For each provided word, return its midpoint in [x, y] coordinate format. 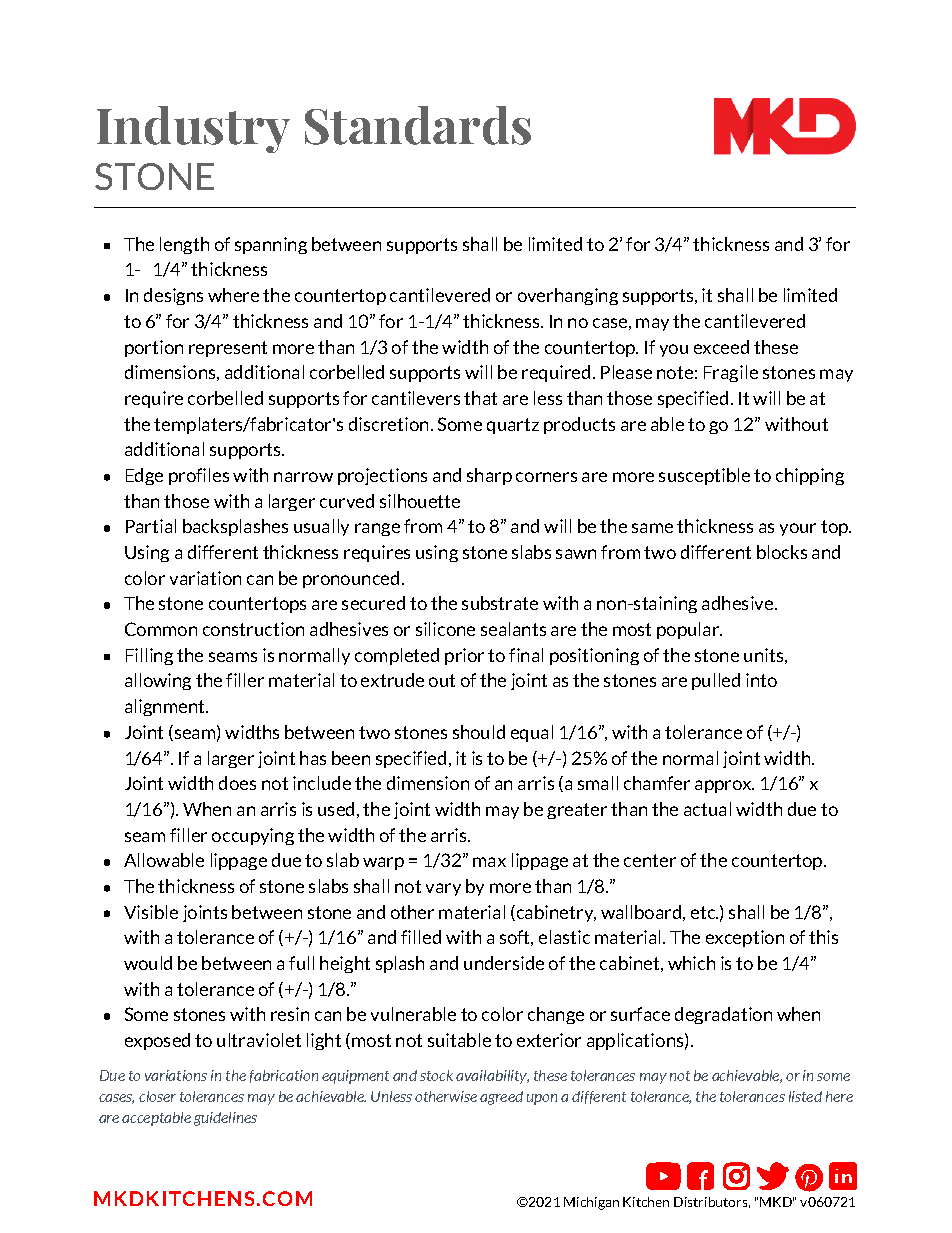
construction [253, 629]
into [761, 680]
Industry [193, 129]
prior [464, 656]
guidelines [225, 1119]
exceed [721, 347]
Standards [418, 125]
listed [805, 1096]
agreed [501, 1098]
